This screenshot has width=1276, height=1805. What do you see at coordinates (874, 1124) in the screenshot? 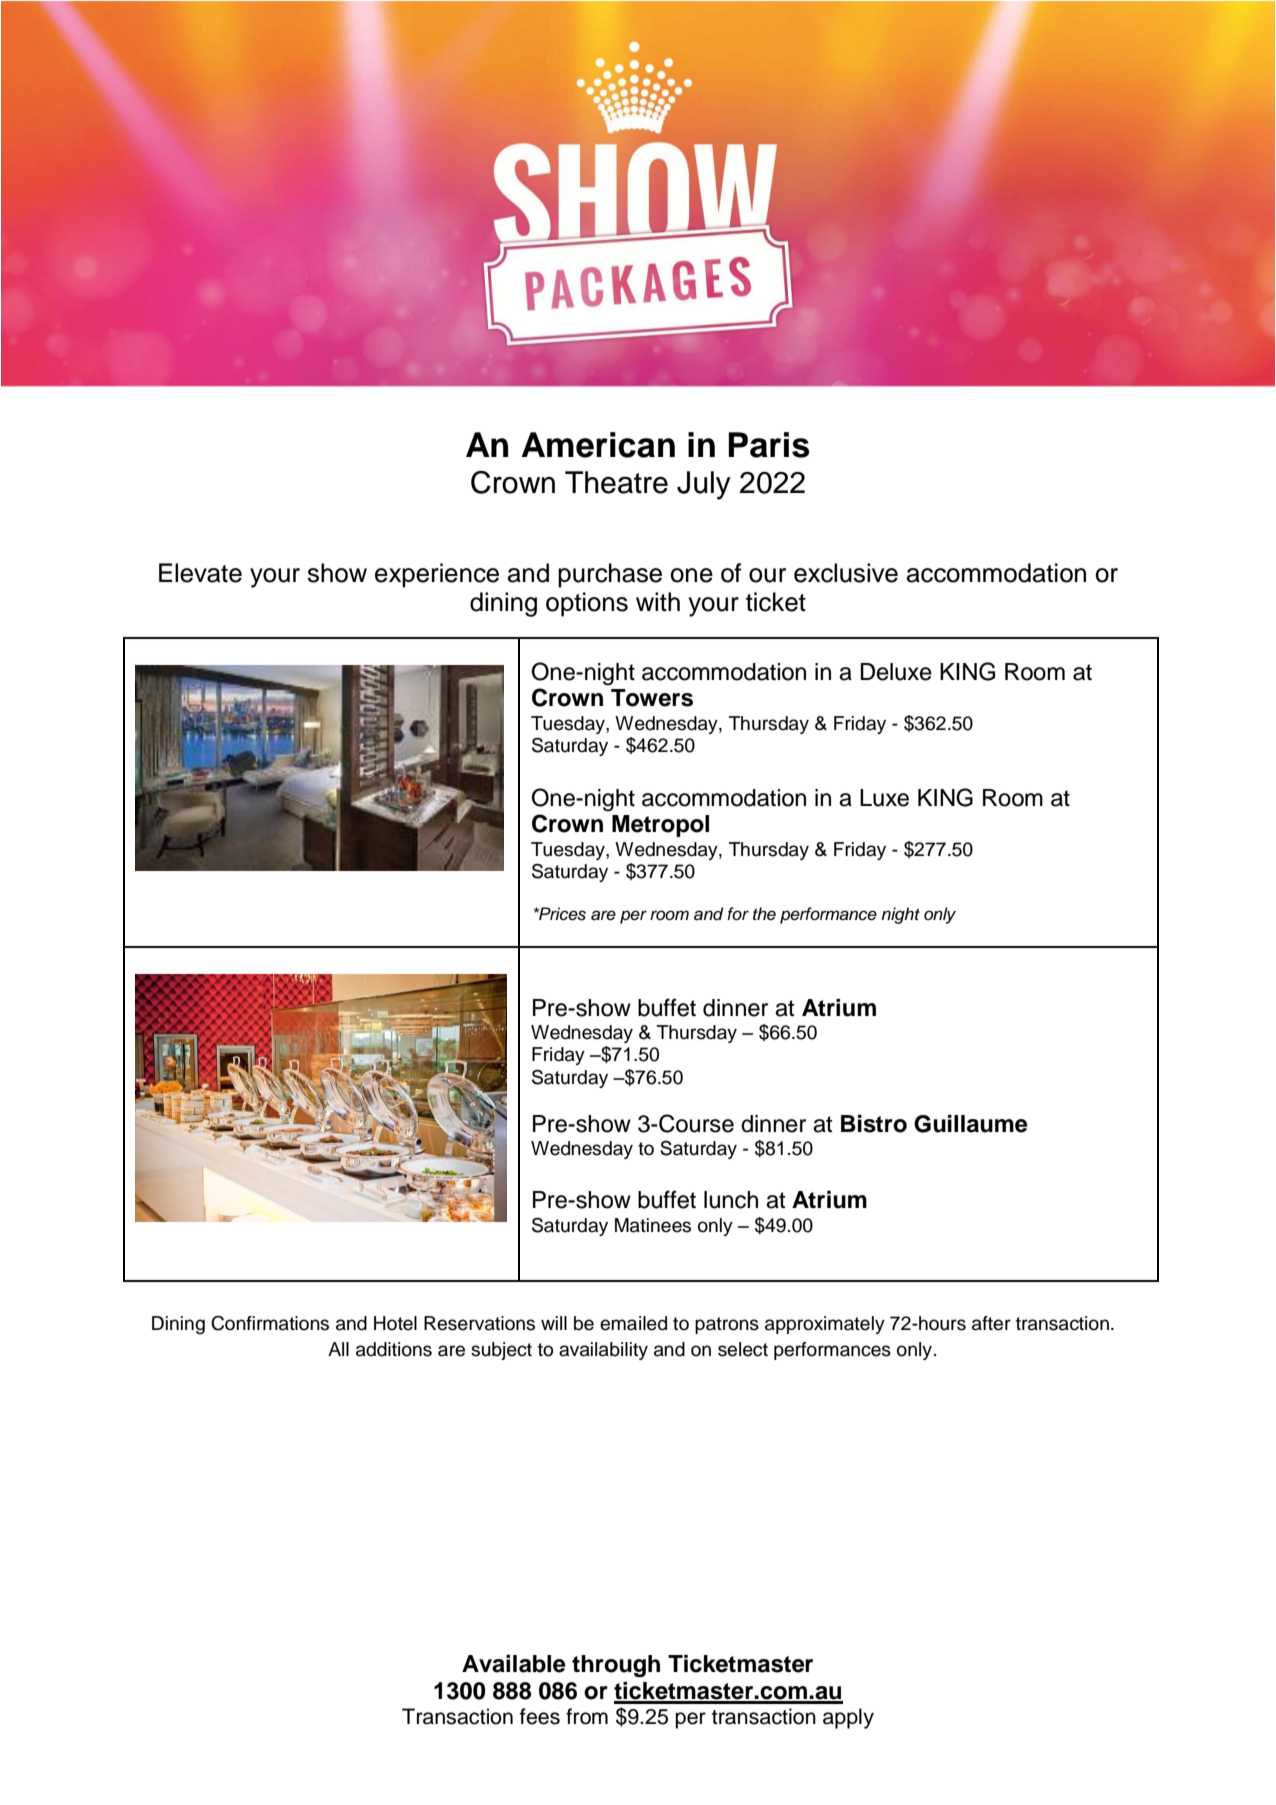
I see `Bistro` at bounding box center [874, 1124].
